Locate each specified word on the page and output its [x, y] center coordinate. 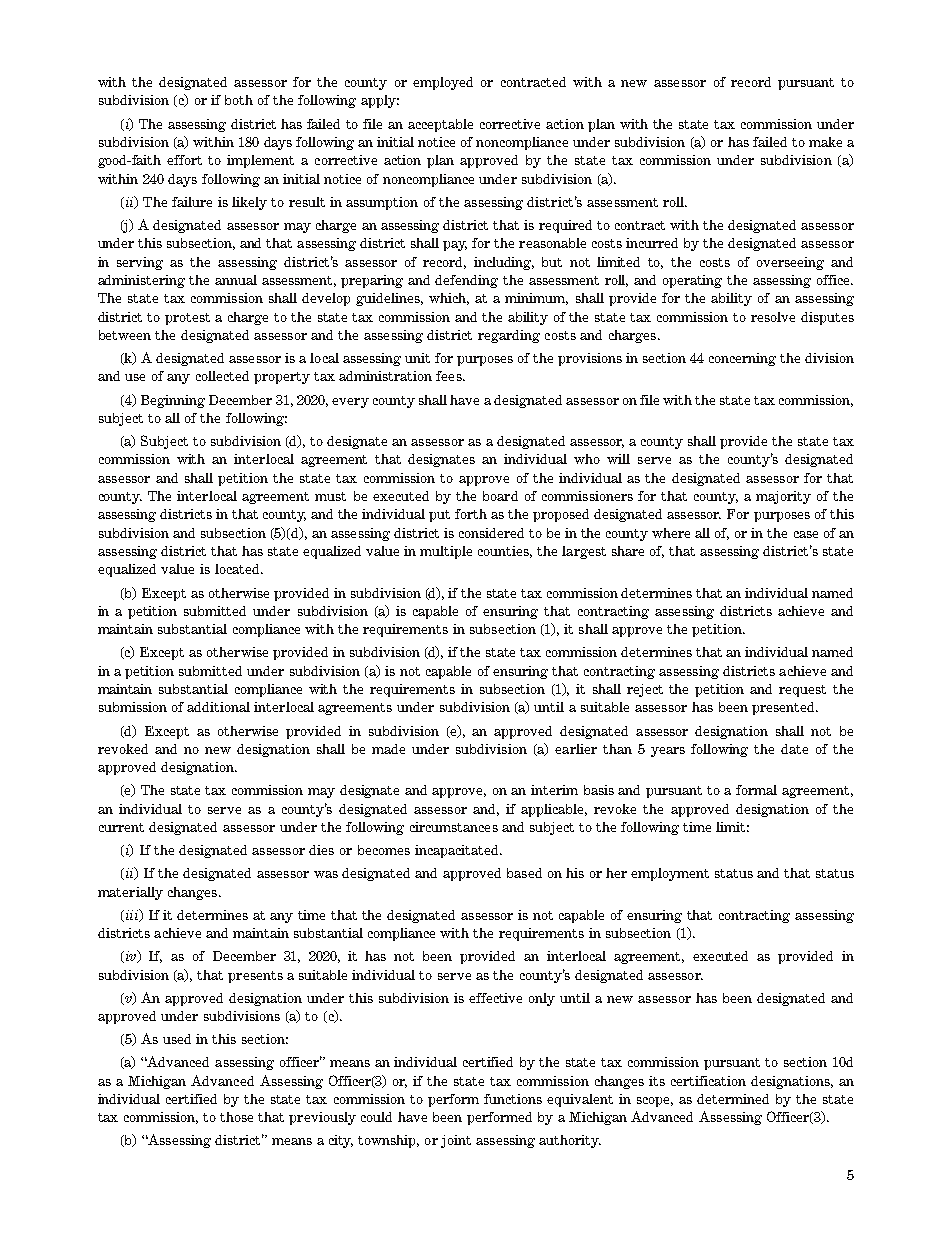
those [236, 1117]
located [238, 569]
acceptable [440, 125]
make [825, 142]
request [802, 691]
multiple [446, 552]
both [239, 100]
